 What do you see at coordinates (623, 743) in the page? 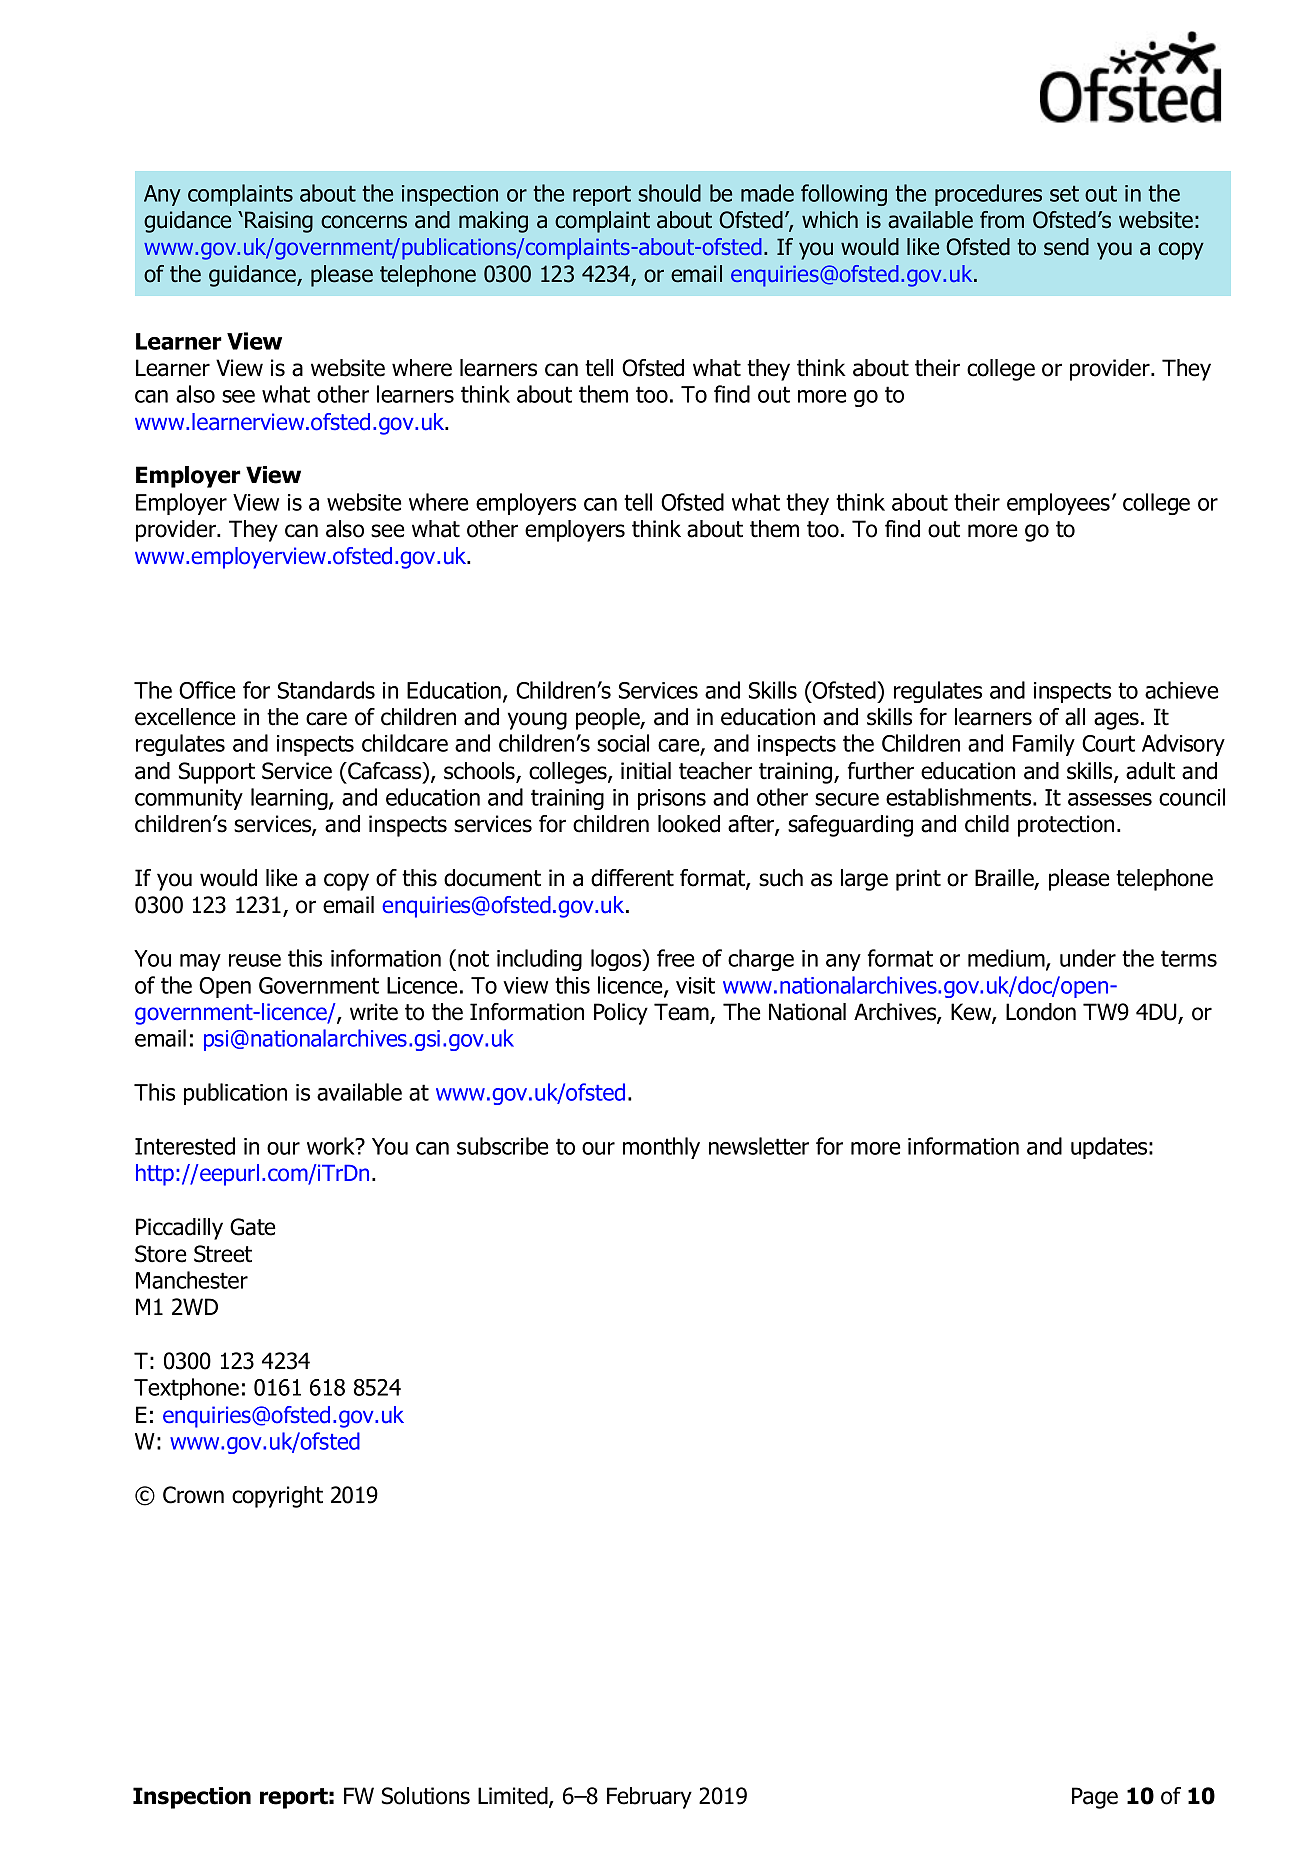
I see `social` at bounding box center [623, 743].
